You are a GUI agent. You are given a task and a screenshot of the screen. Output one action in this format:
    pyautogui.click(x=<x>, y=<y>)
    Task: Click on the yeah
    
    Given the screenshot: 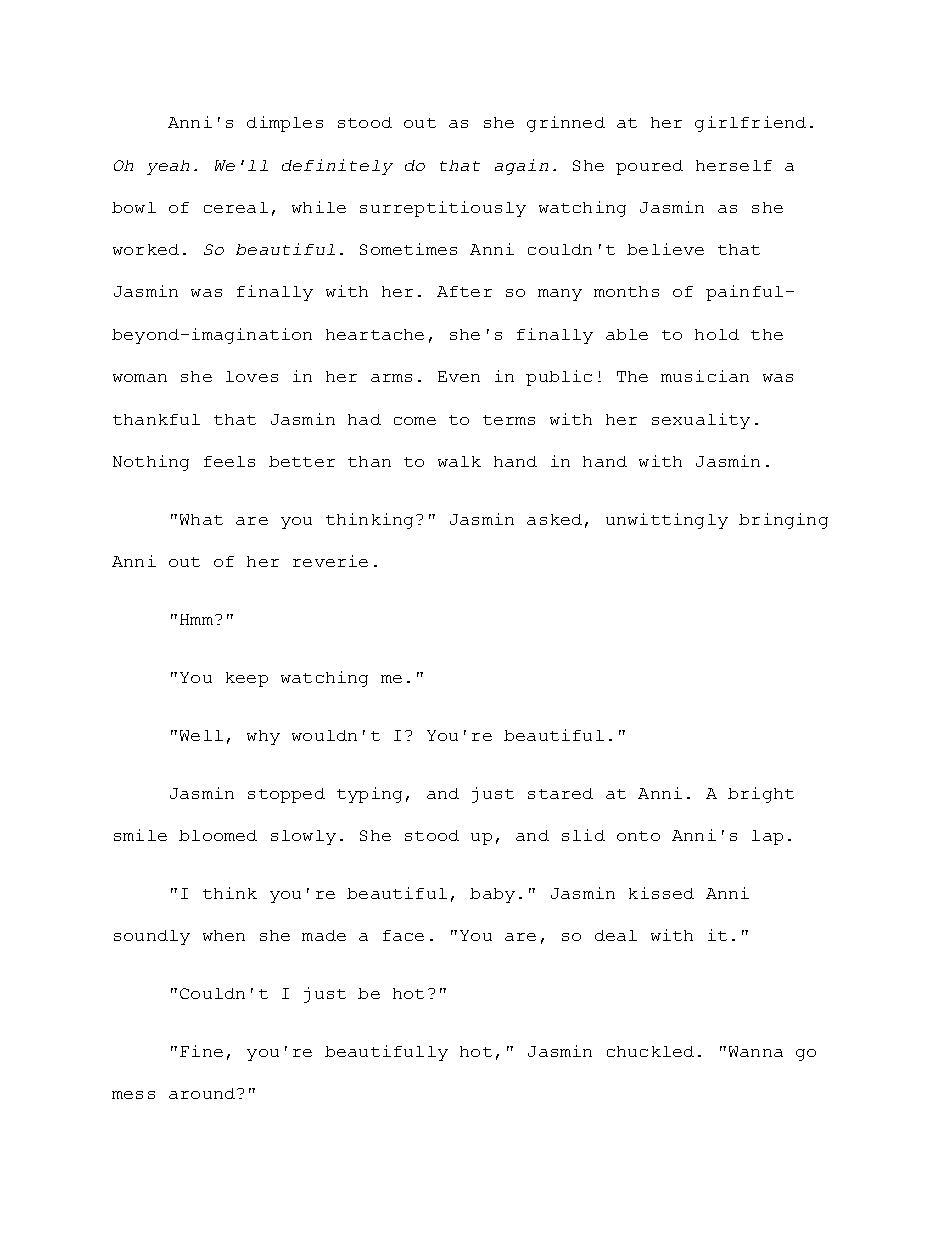 What is the action you would take?
    pyautogui.click(x=168, y=167)
